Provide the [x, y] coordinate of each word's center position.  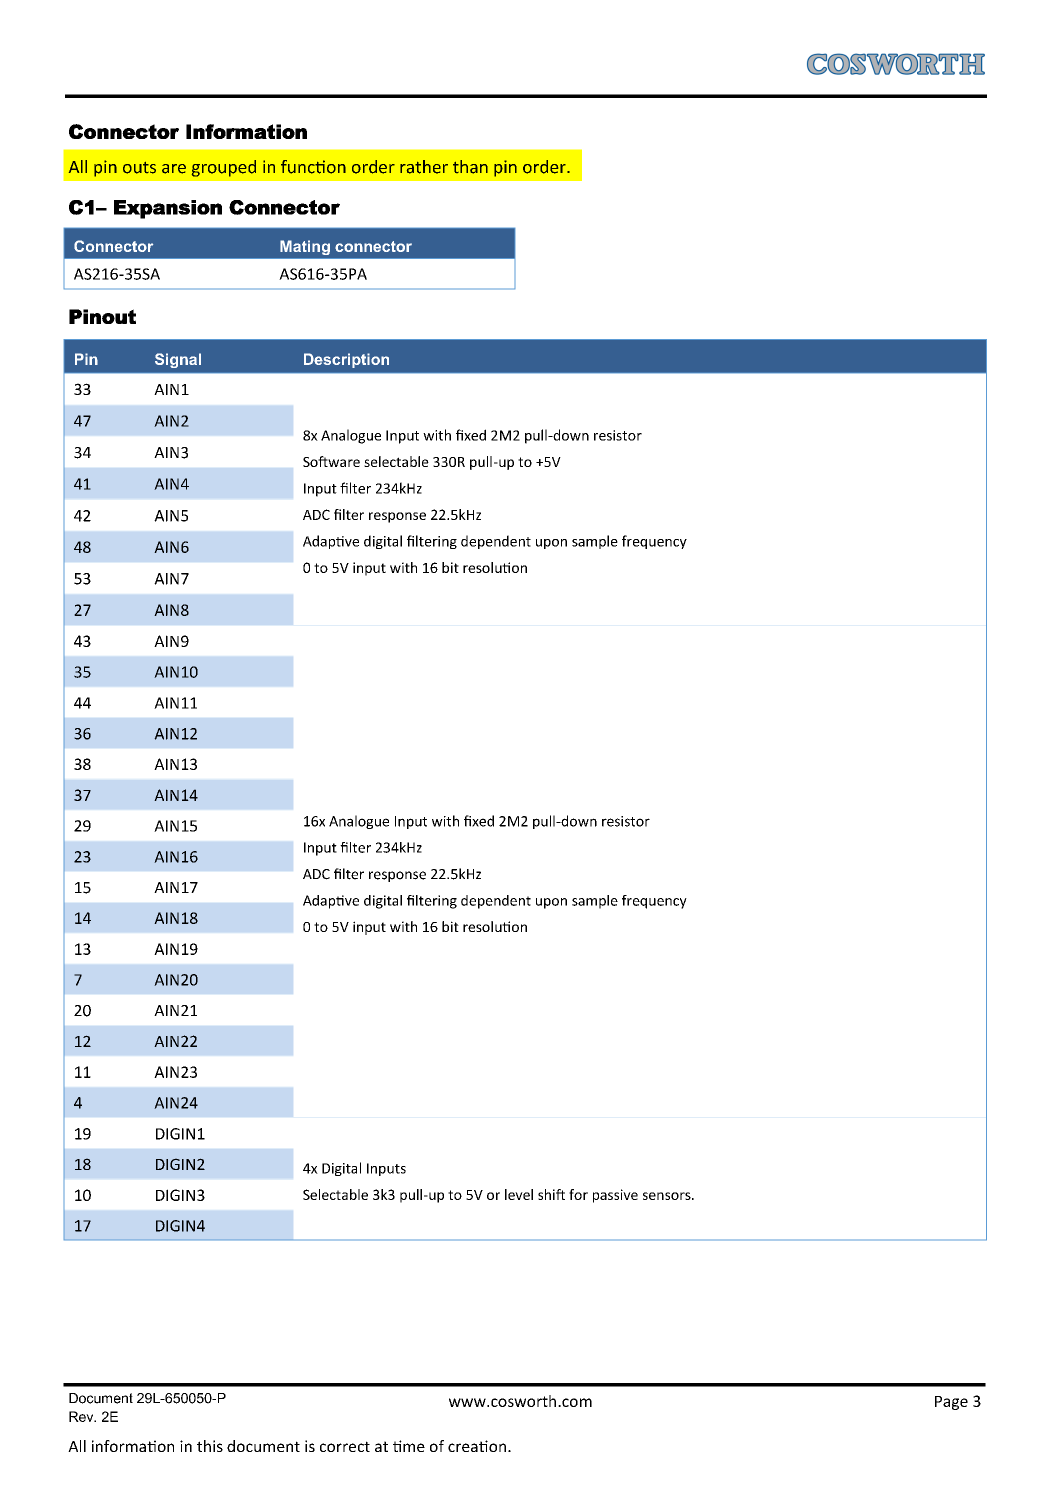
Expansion [168, 209]
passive [615, 1196]
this [210, 1446]
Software [331, 461]
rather [424, 167]
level [519, 1194]
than [470, 167]
